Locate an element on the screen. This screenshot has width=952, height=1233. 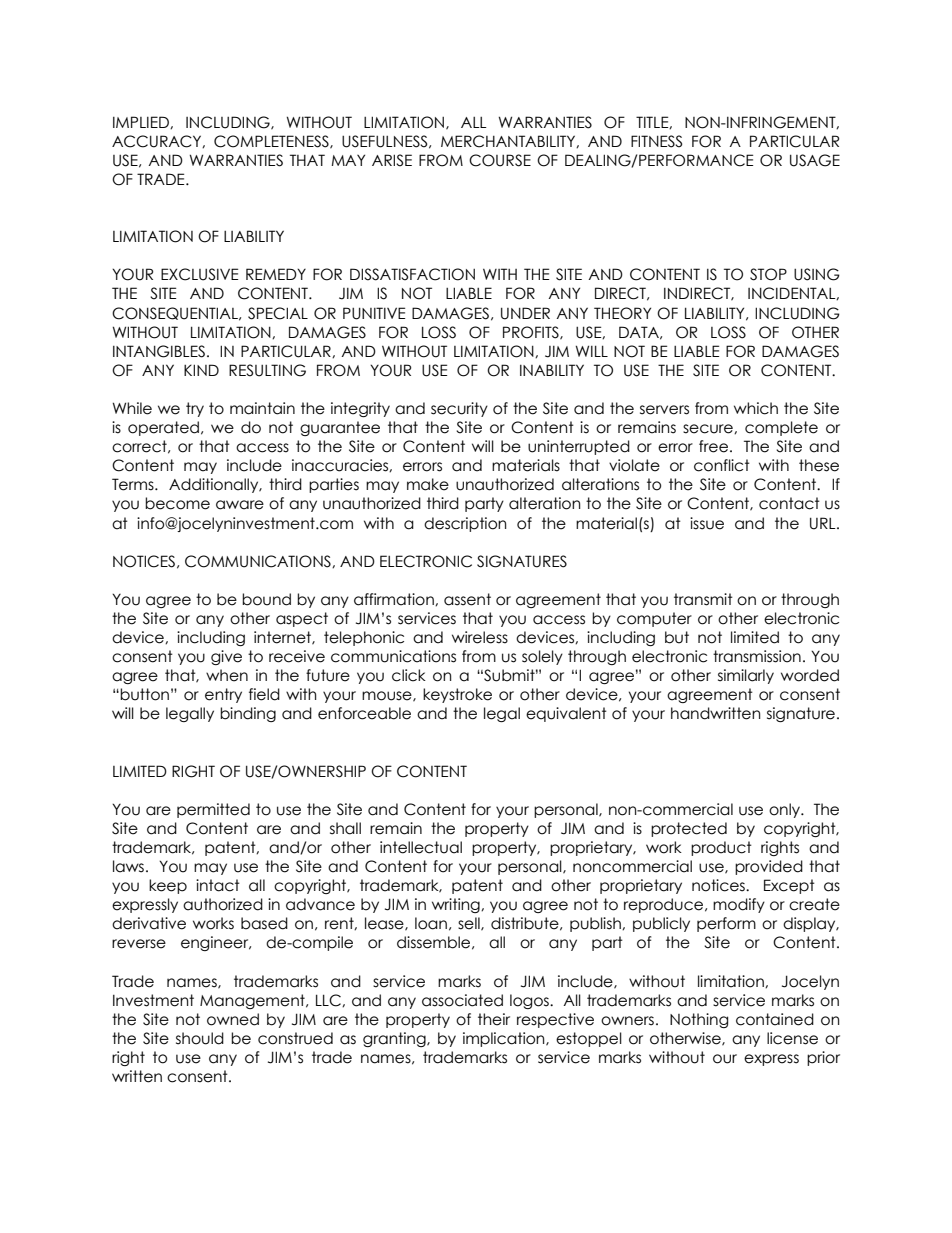
COURSE is located at coordinates (500, 160).
